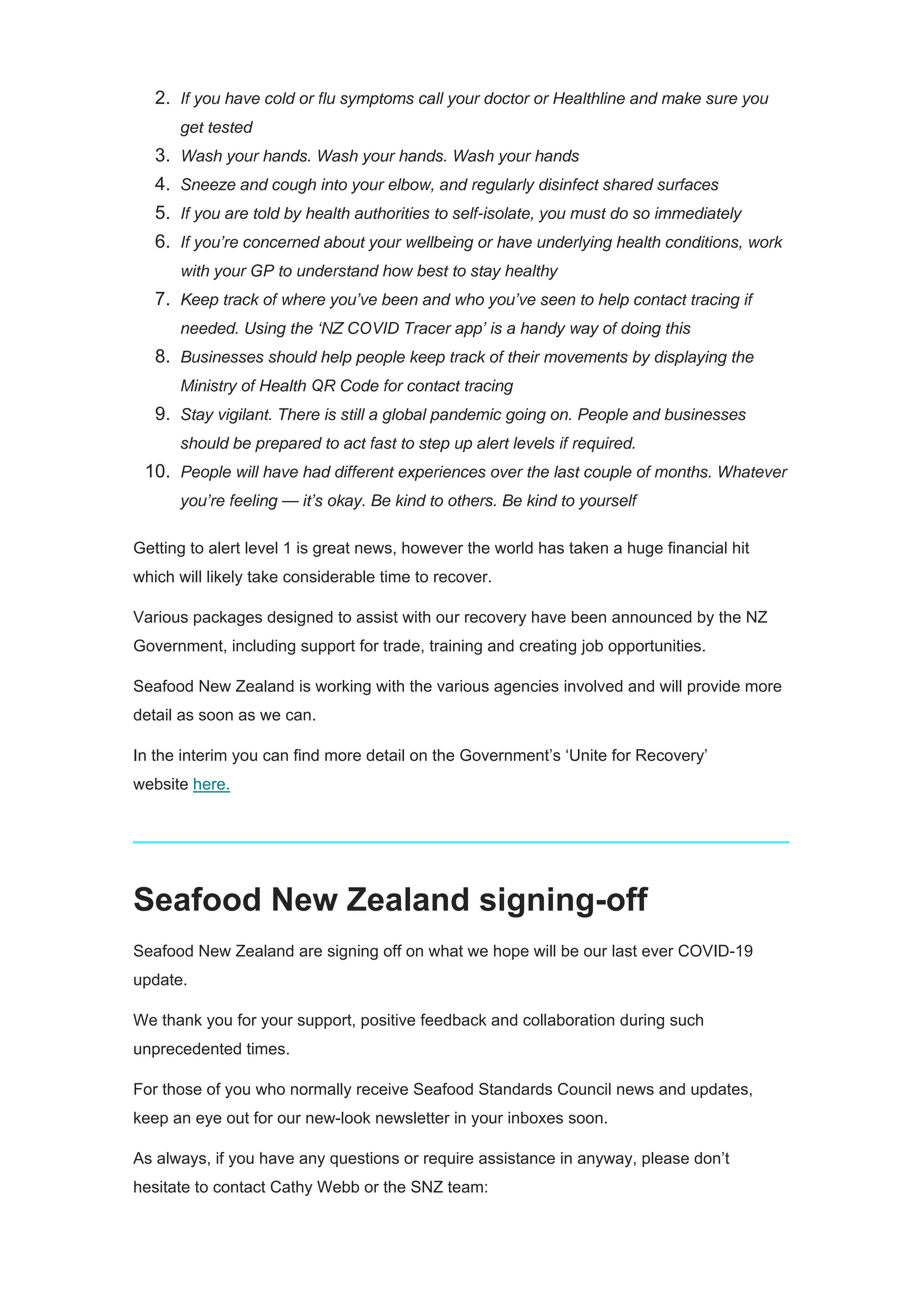 Image resolution: width=924 pixels, height=1308 pixels. I want to click on opportunities, so click(654, 647).
